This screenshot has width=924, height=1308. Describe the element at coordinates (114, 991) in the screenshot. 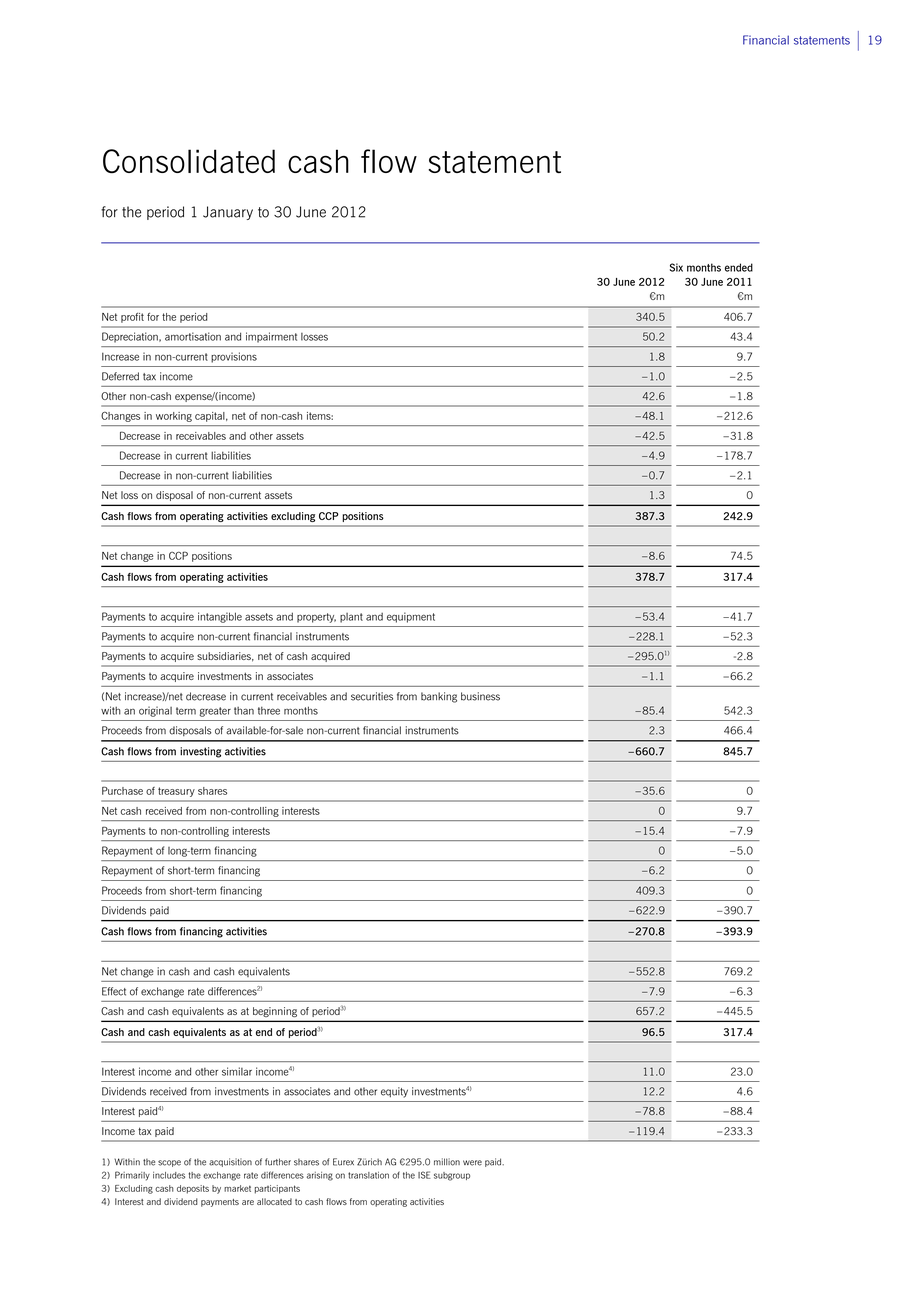

I see `Effect` at that location.
